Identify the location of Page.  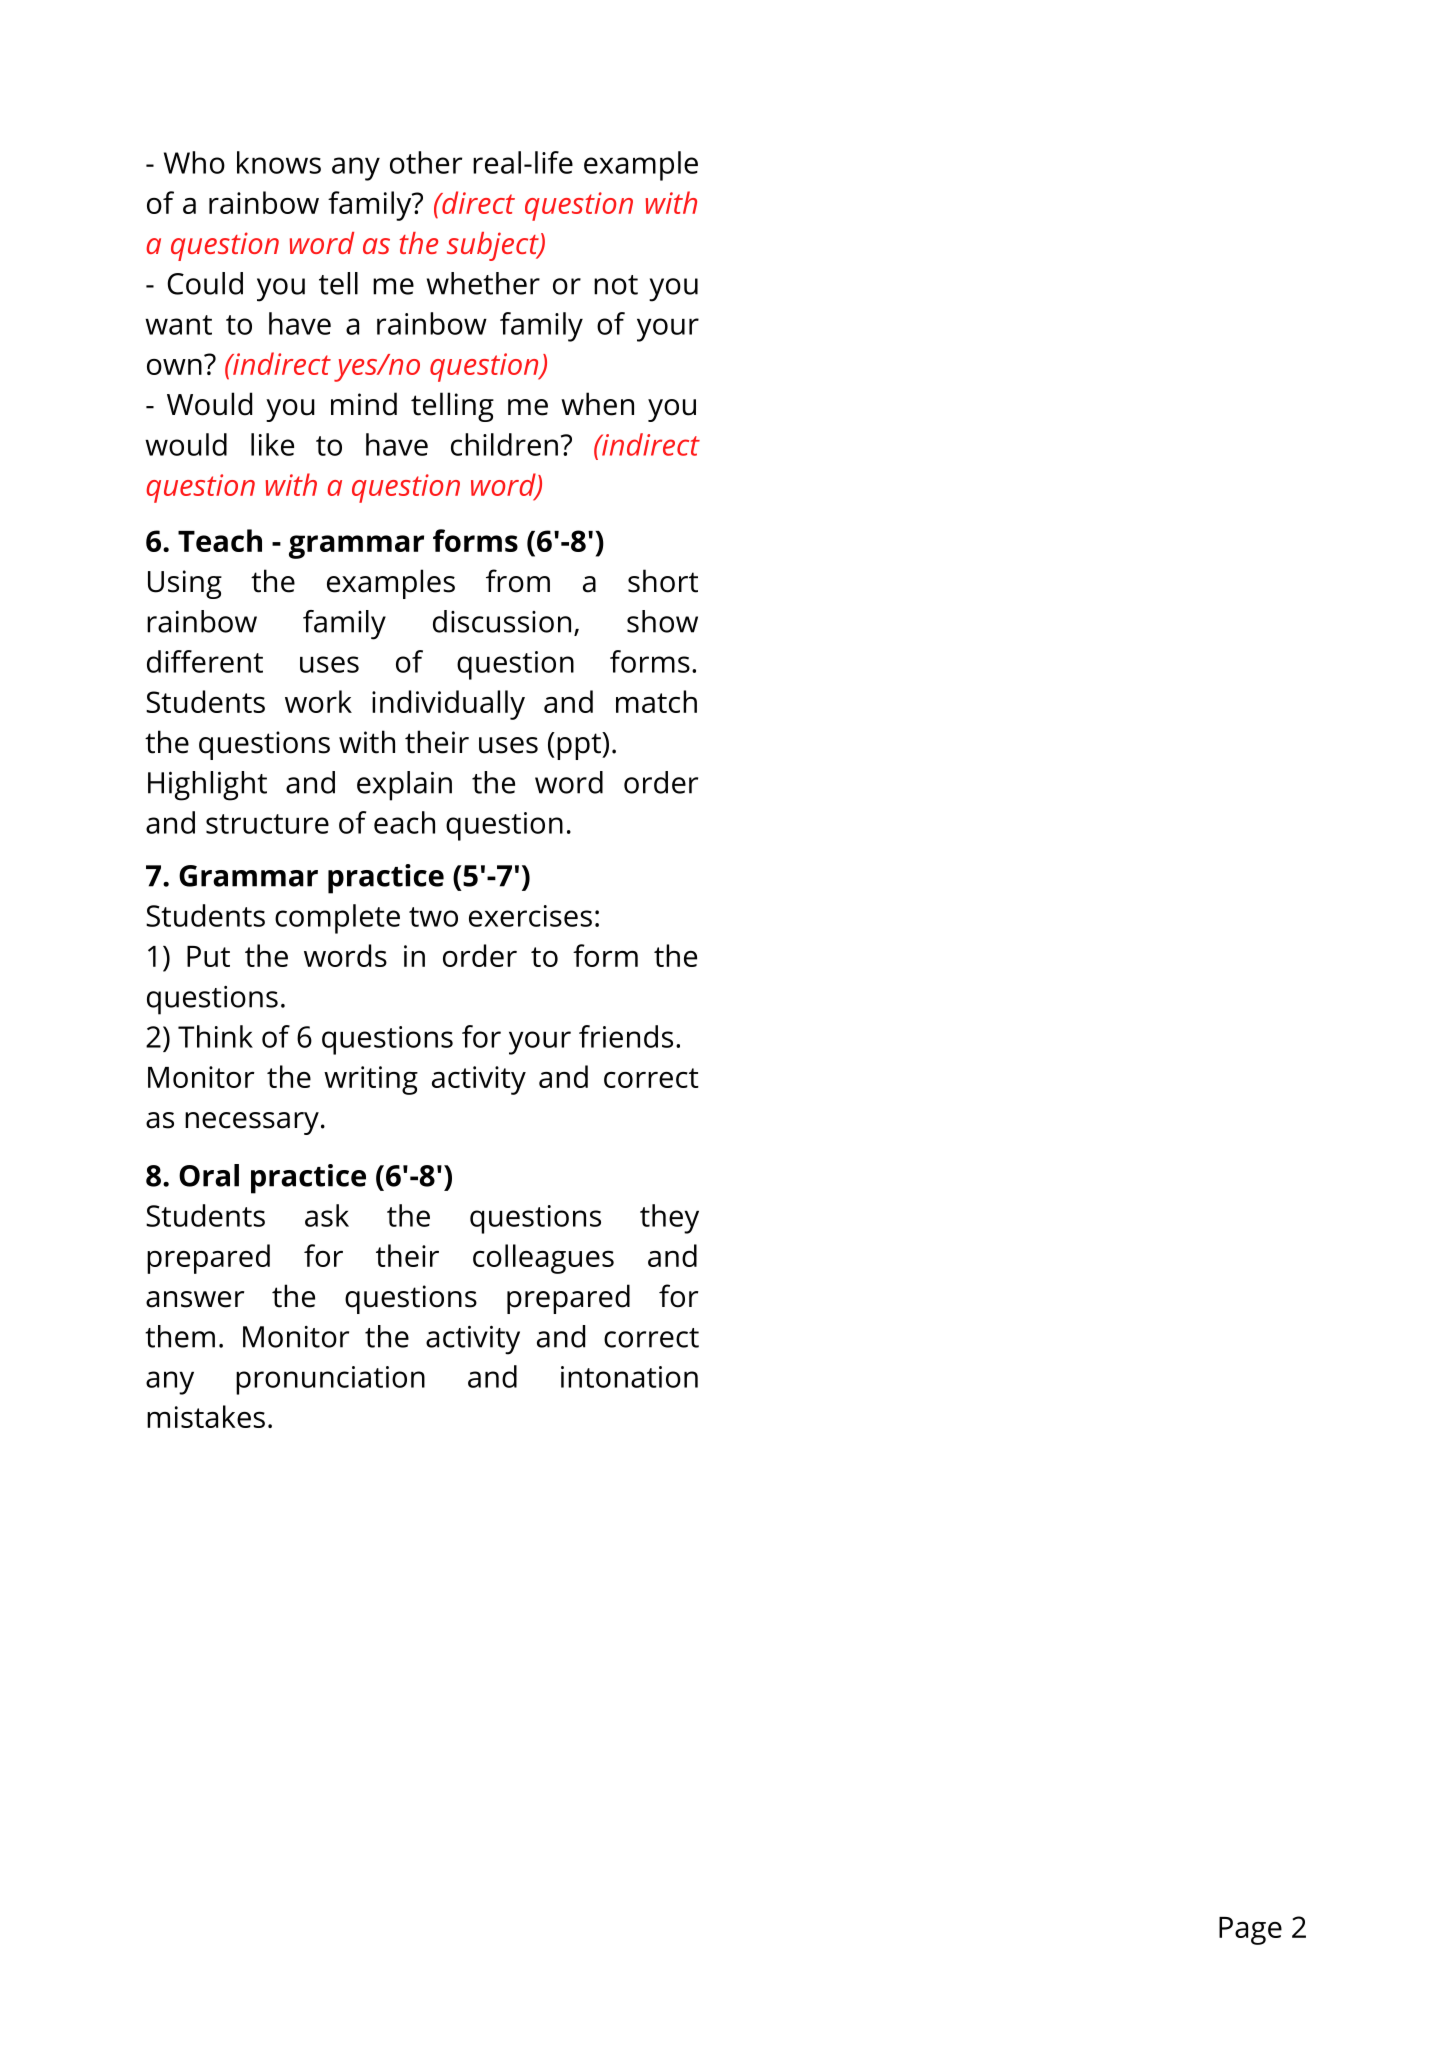
(1250, 1931).
